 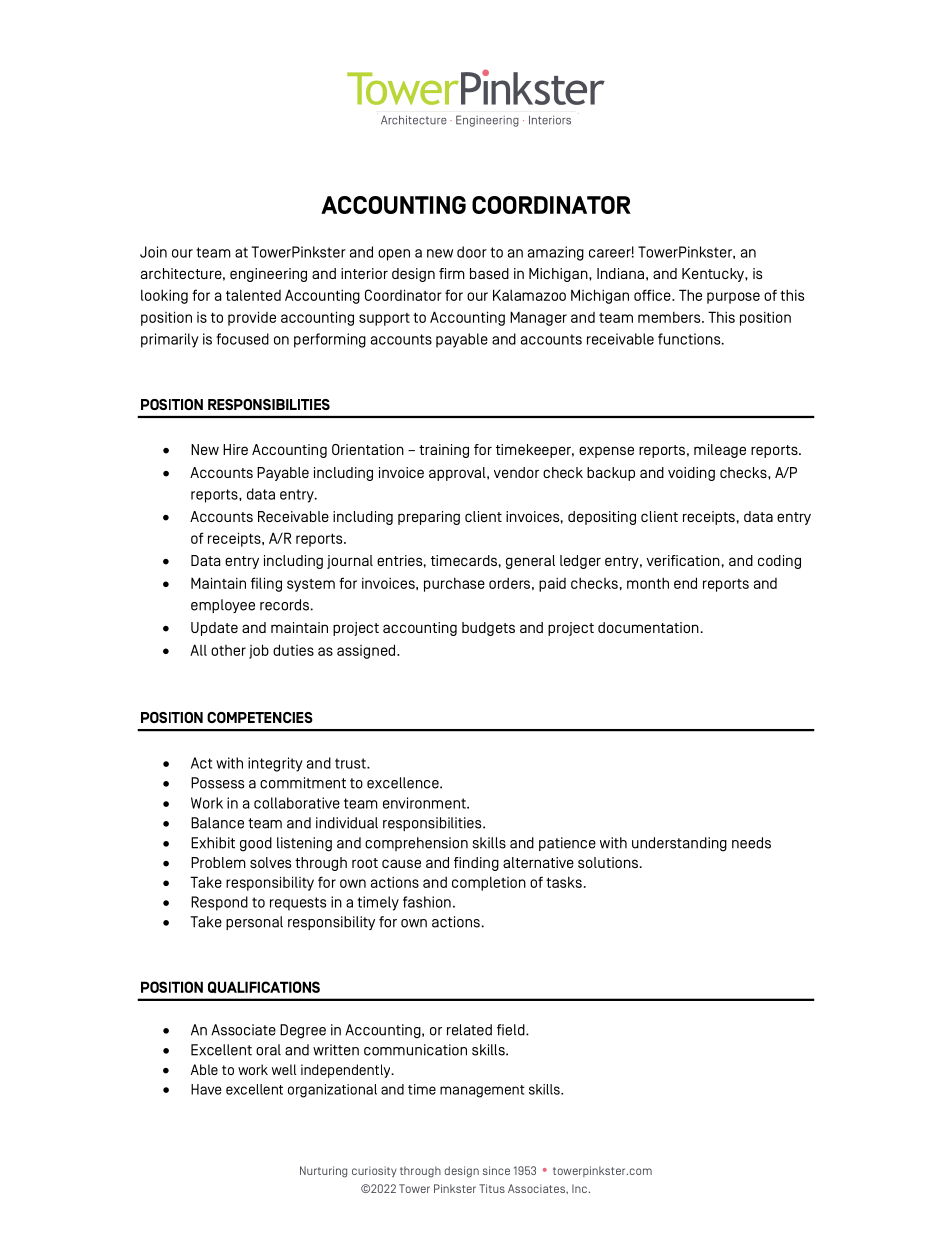 What do you see at coordinates (235, 449) in the page?
I see `Hire` at bounding box center [235, 449].
